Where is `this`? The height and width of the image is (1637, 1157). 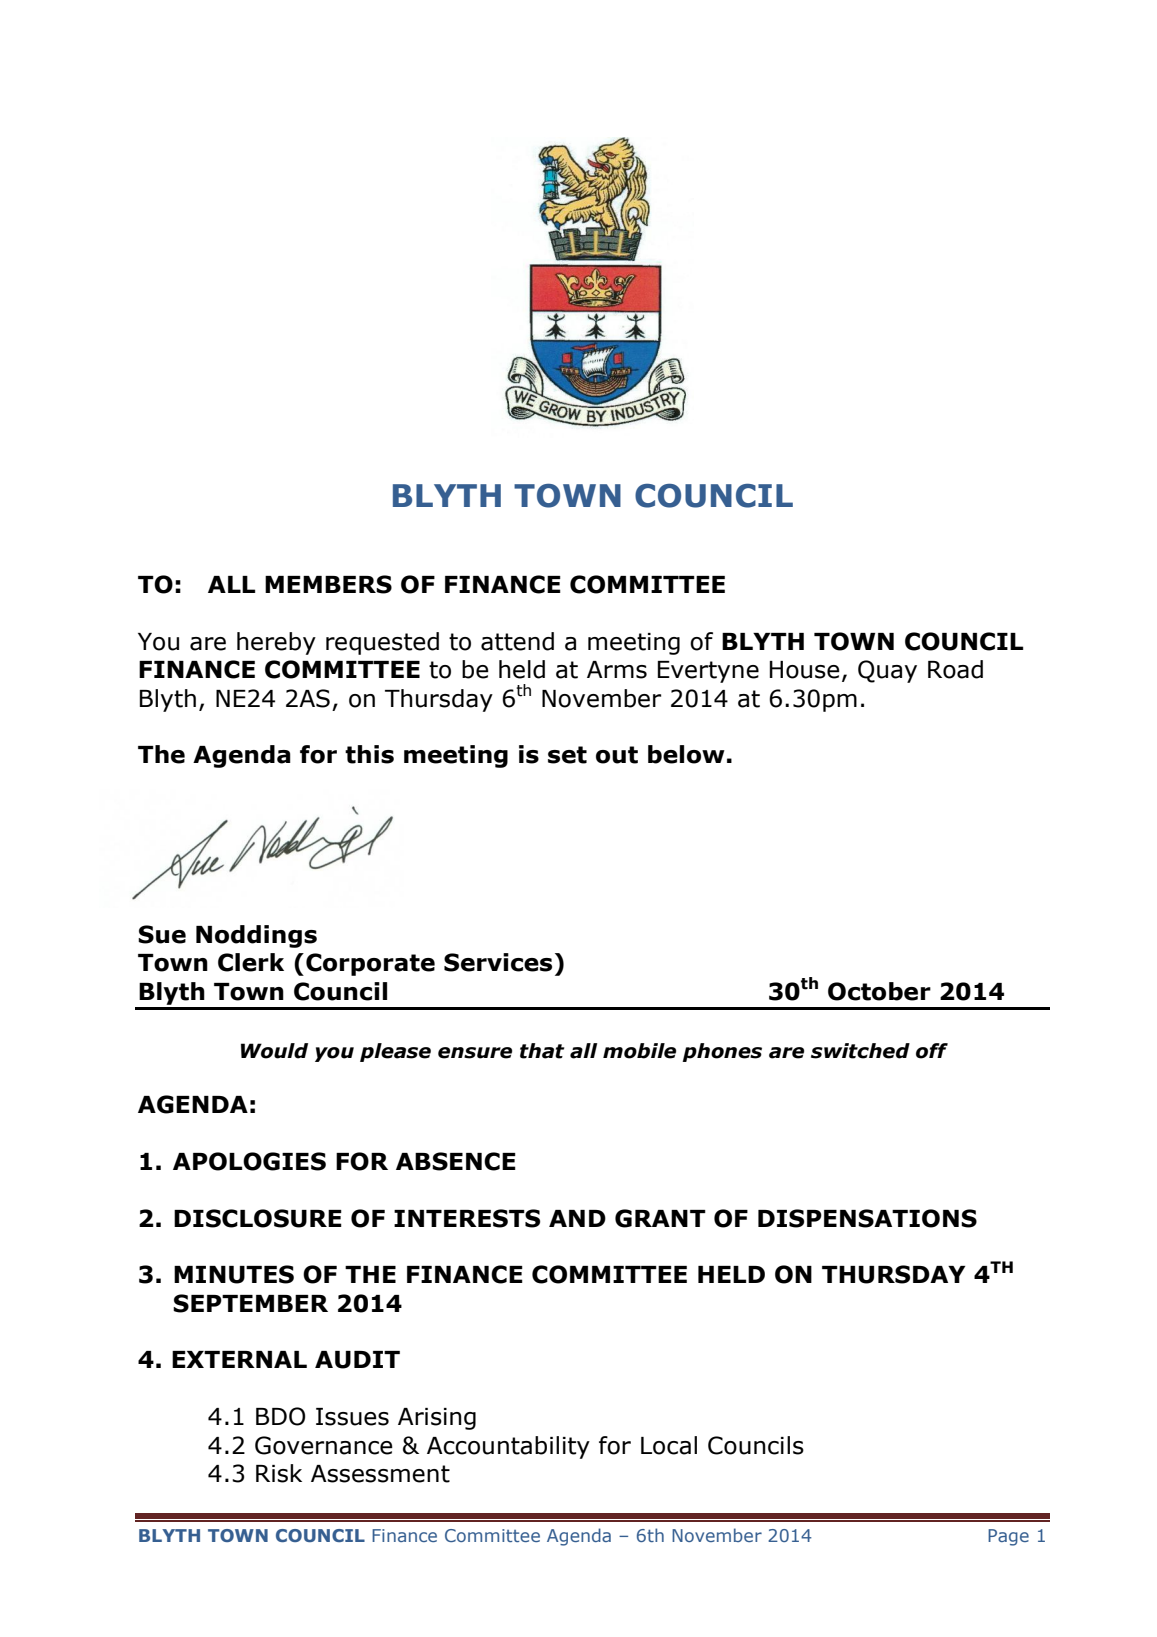
this is located at coordinates (369, 754).
